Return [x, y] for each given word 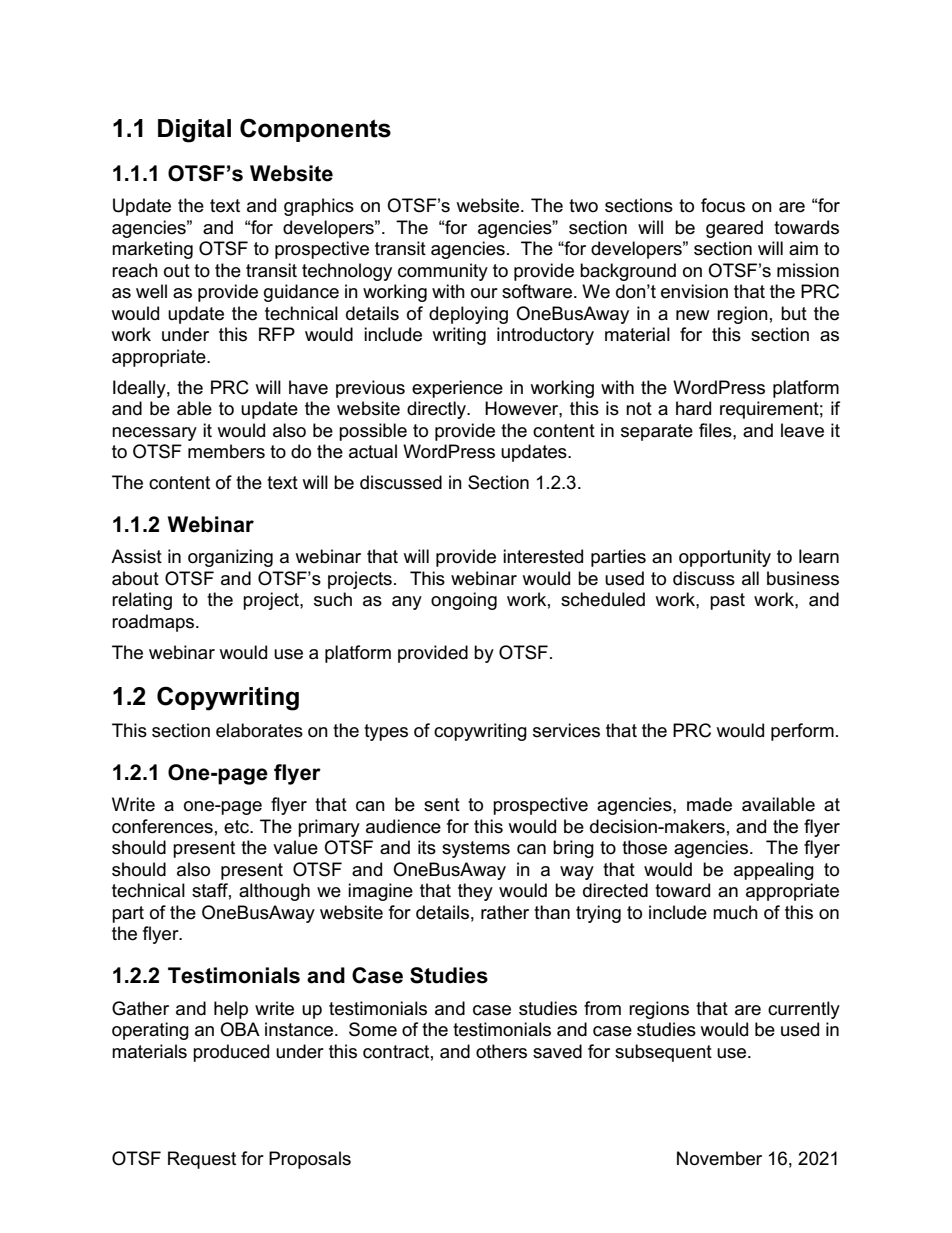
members [226, 451]
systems [476, 849]
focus [723, 205]
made [709, 804]
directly [437, 410]
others [501, 1051]
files [716, 430]
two [583, 206]
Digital [194, 131]
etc [238, 827]
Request [202, 1160]
